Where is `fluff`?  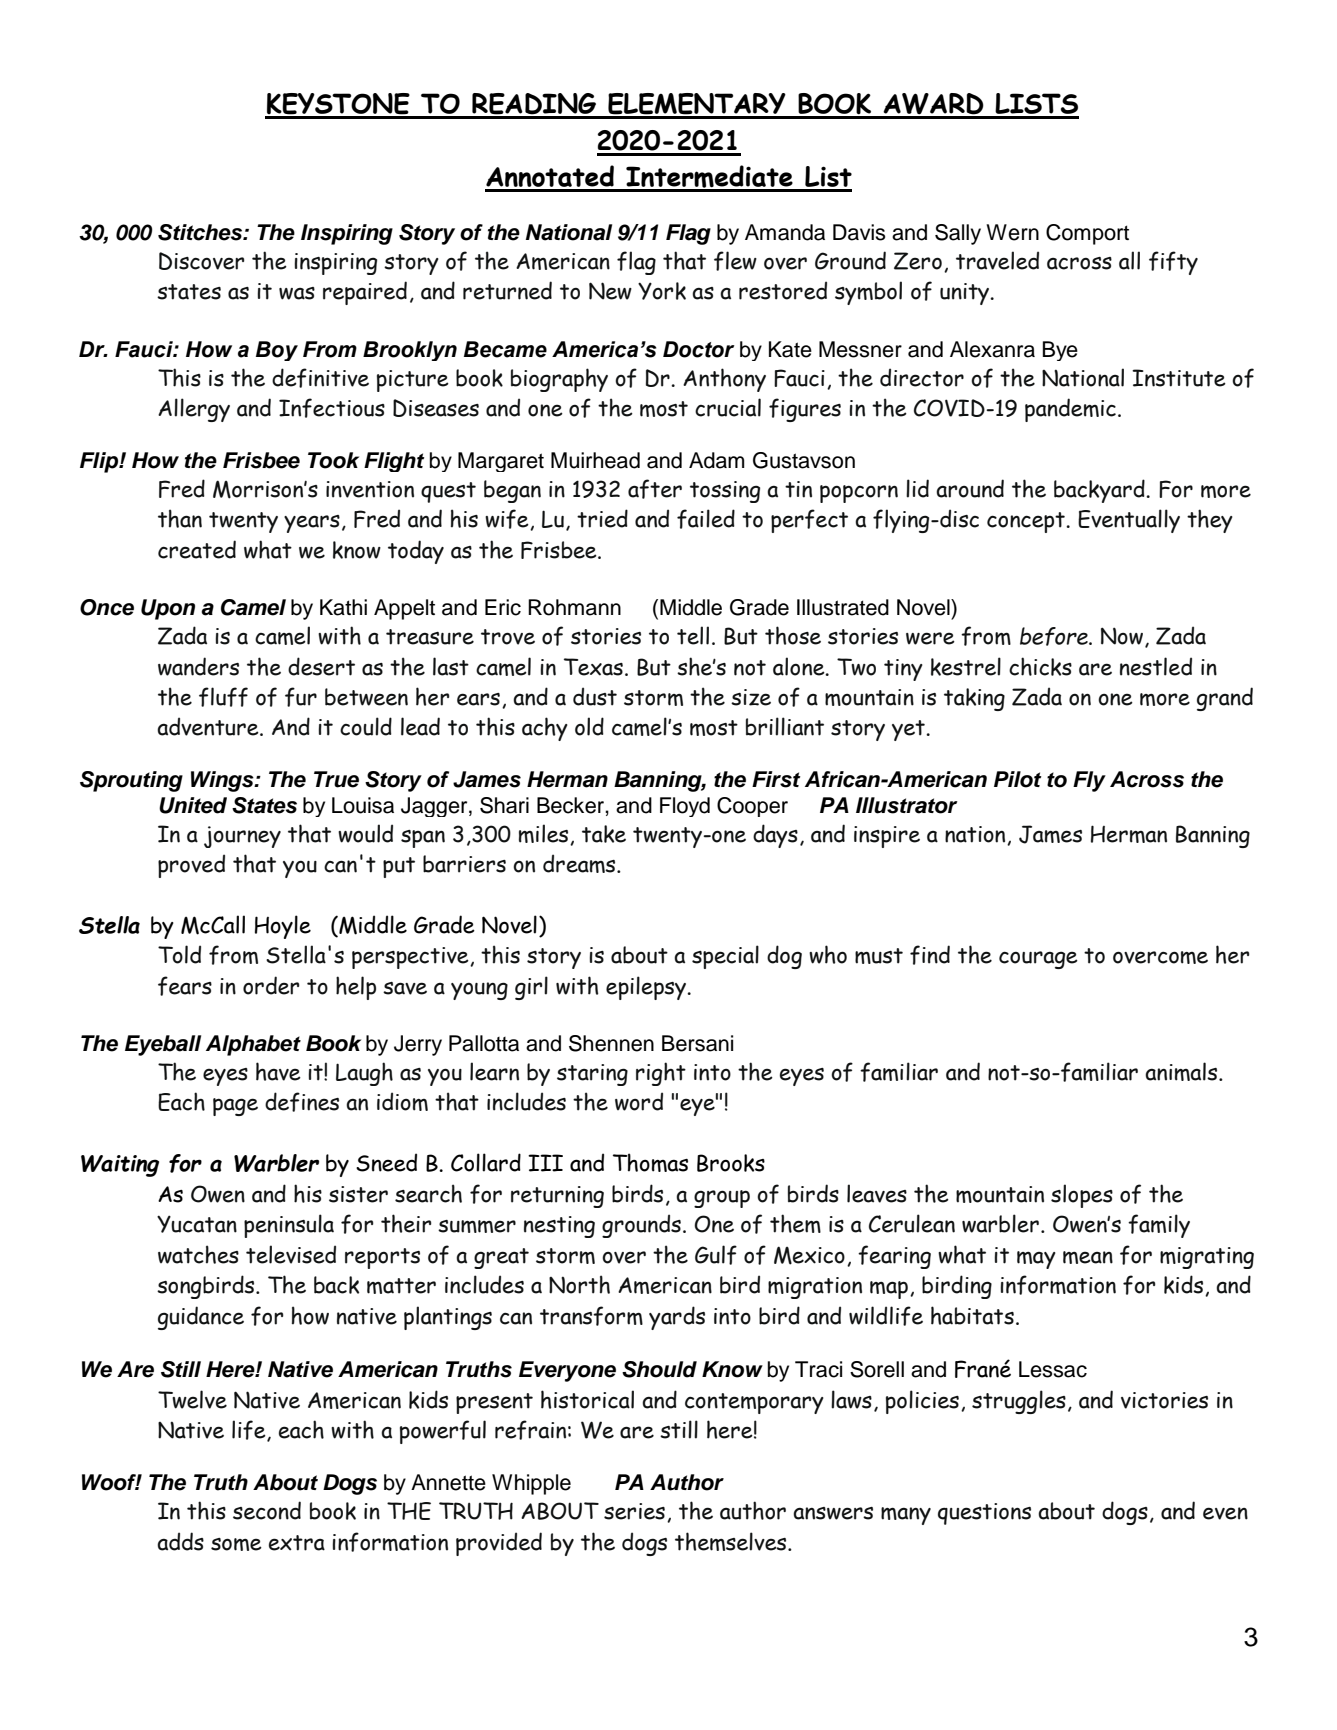 fluff is located at coordinates (223, 697).
